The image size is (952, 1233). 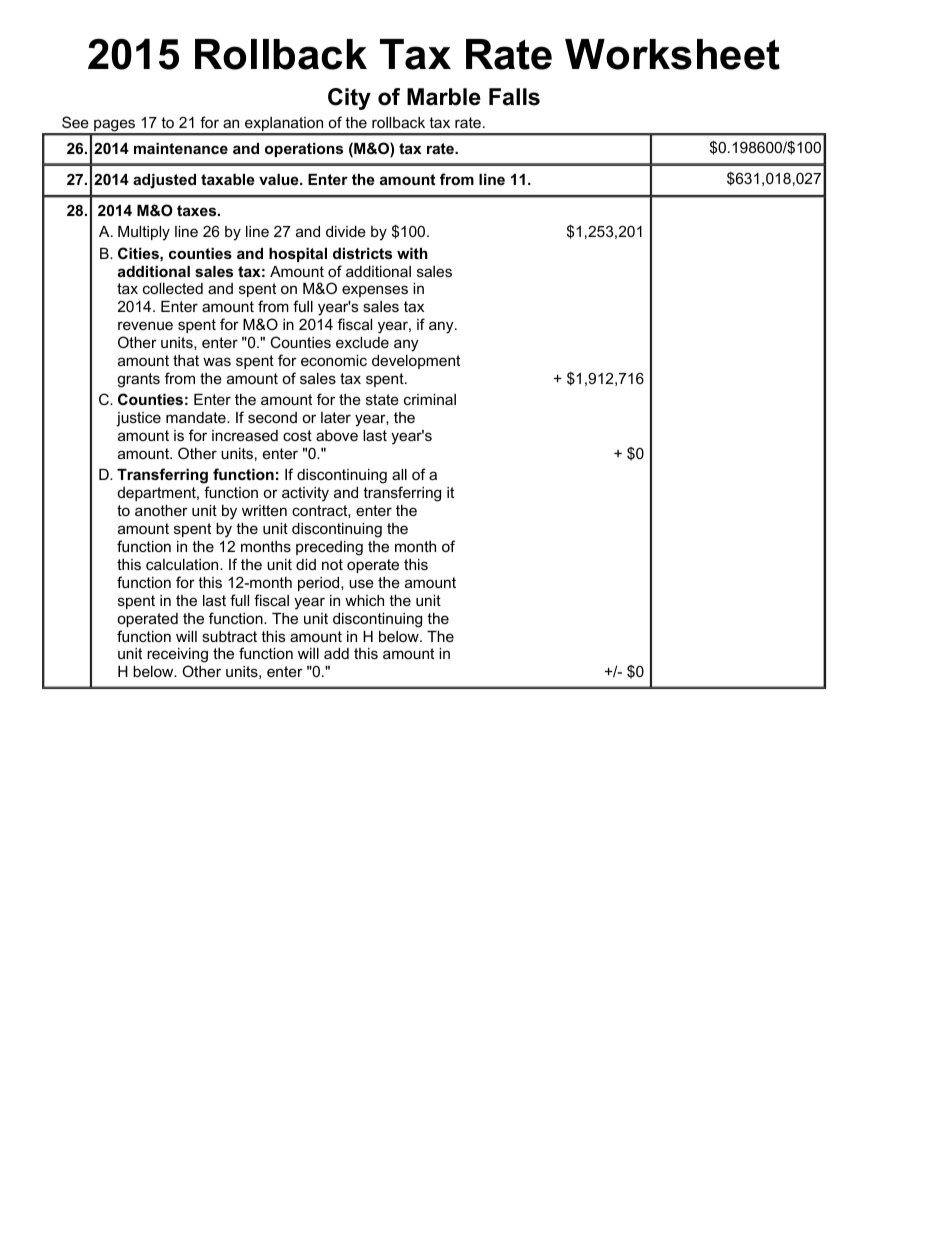 I want to click on receiving, so click(x=177, y=657).
